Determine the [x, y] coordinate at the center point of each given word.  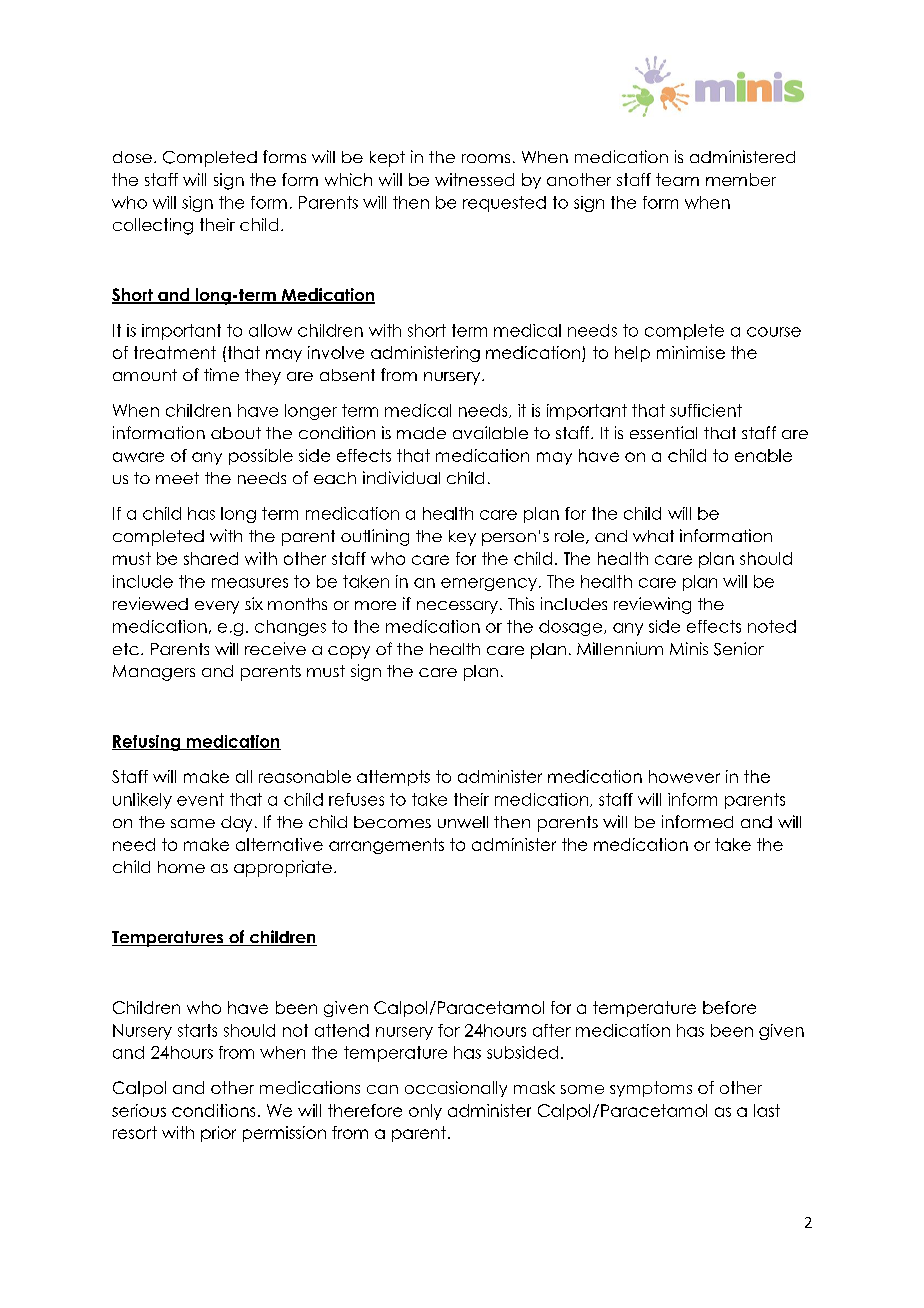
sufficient [706, 410]
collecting [153, 226]
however [684, 776]
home [181, 867]
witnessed [474, 179]
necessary [457, 607]
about [236, 433]
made [421, 433]
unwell [463, 822]
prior [218, 1134]
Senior [739, 649]
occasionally [456, 1089]
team [677, 179]
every [217, 607]
